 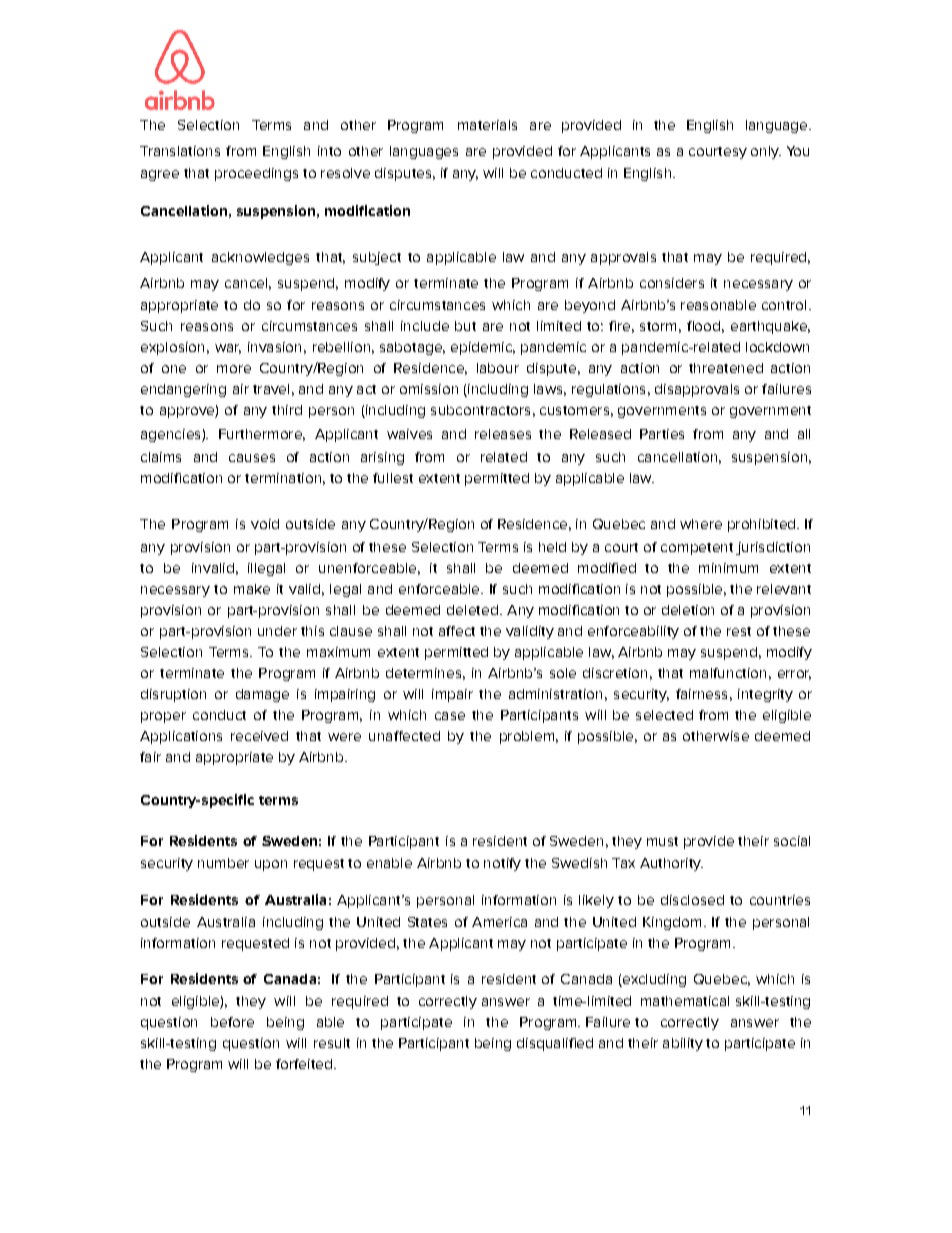 What do you see at coordinates (472, 610) in the image?
I see `deleted` at bounding box center [472, 610].
